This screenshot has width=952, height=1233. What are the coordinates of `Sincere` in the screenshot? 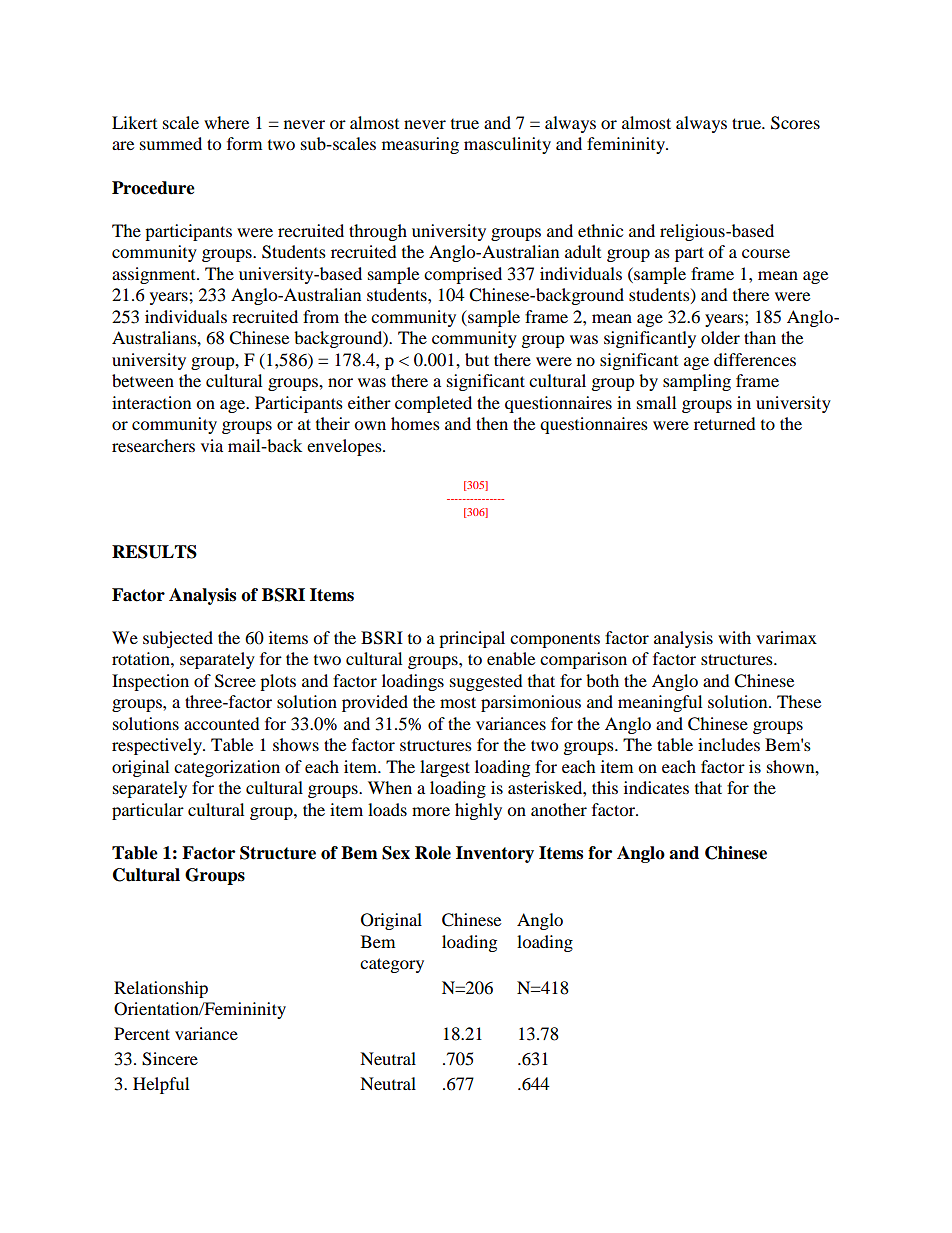 It's located at (170, 1059).
